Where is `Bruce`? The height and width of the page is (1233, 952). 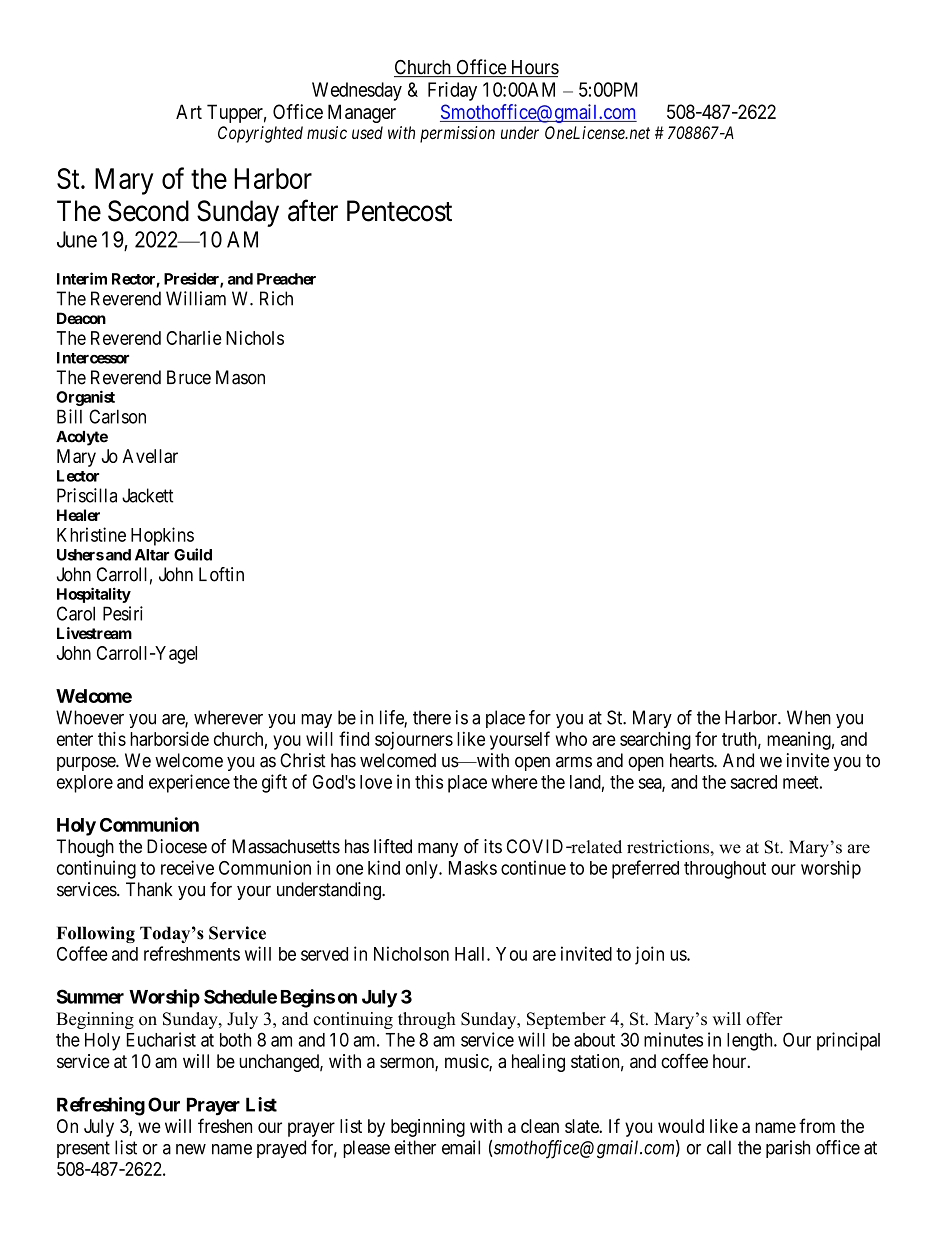
Bruce is located at coordinates (189, 377).
